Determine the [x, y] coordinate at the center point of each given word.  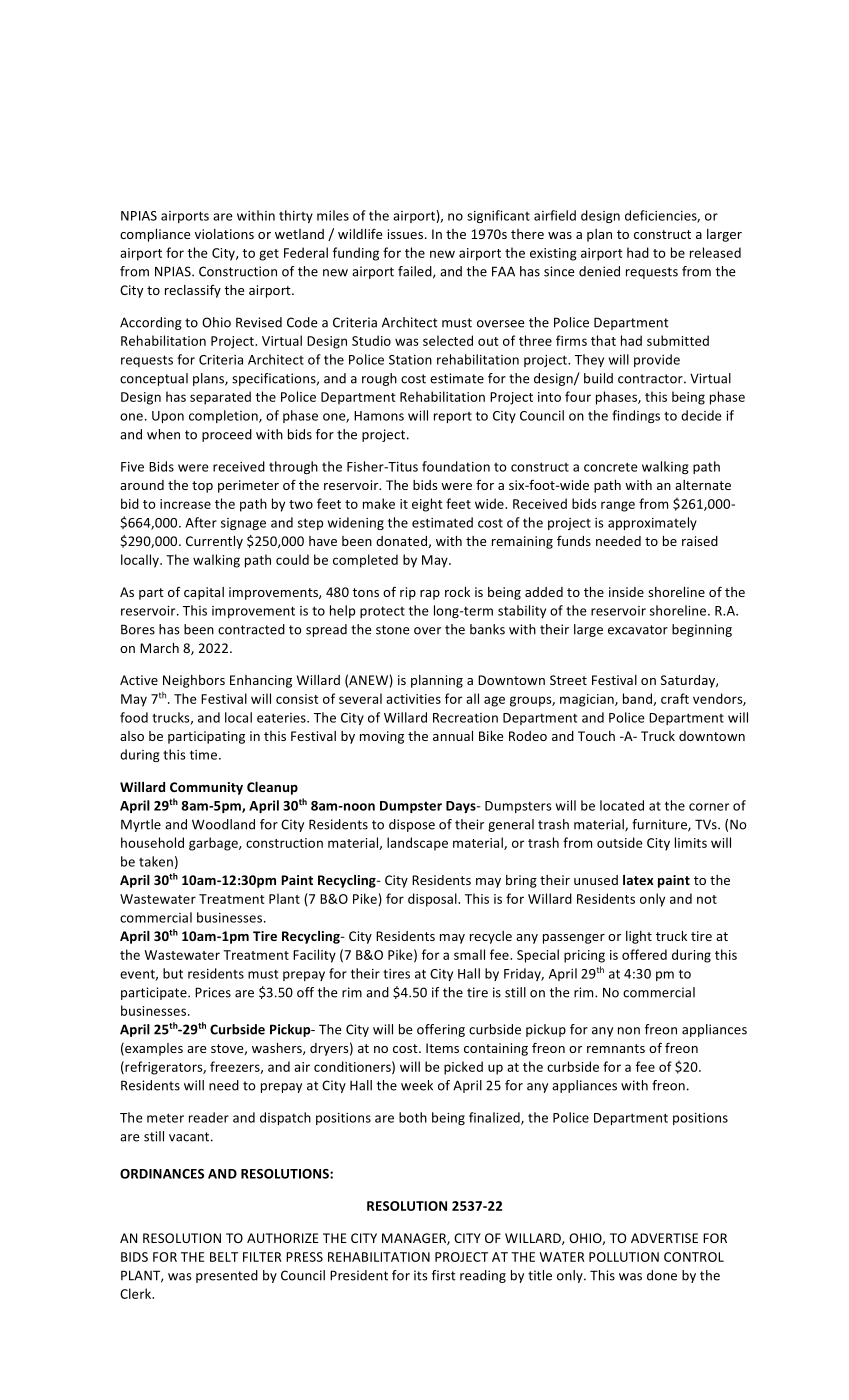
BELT [224, 1257]
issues [405, 234]
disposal [433, 900]
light [639, 937]
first [444, 1275]
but [173, 973]
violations [224, 234]
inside [626, 592]
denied [599, 271]
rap [430, 595]
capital [204, 593]
